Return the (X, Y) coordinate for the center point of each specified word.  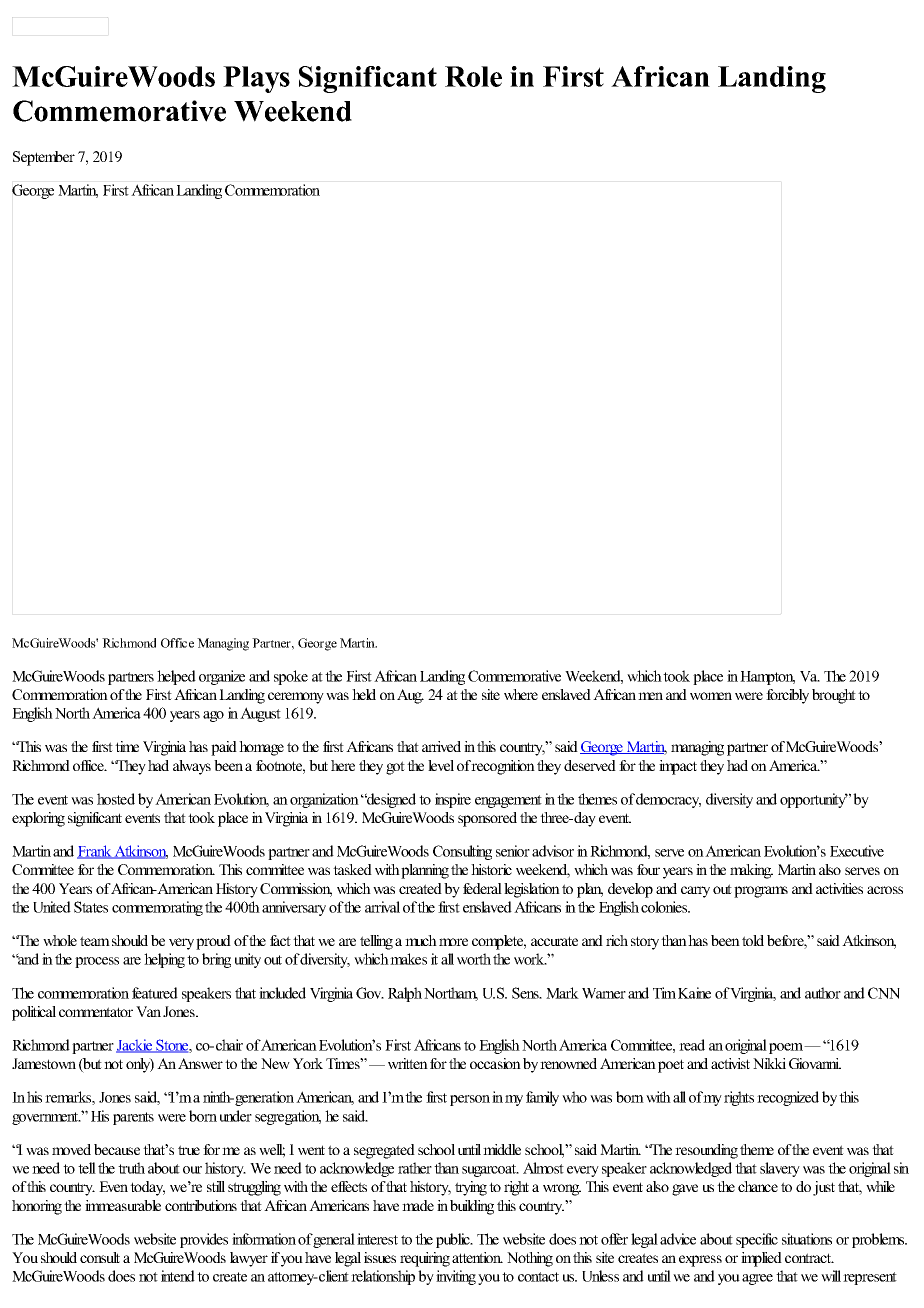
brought (834, 696)
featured (155, 993)
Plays (256, 79)
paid (224, 748)
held (364, 694)
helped (176, 677)
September (44, 158)
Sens (526, 993)
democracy (668, 800)
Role (473, 76)
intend (178, 1276)
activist (730, 1063)
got (395, 768)
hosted (116, 799)
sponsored (487, 819)
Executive (857, 851)
